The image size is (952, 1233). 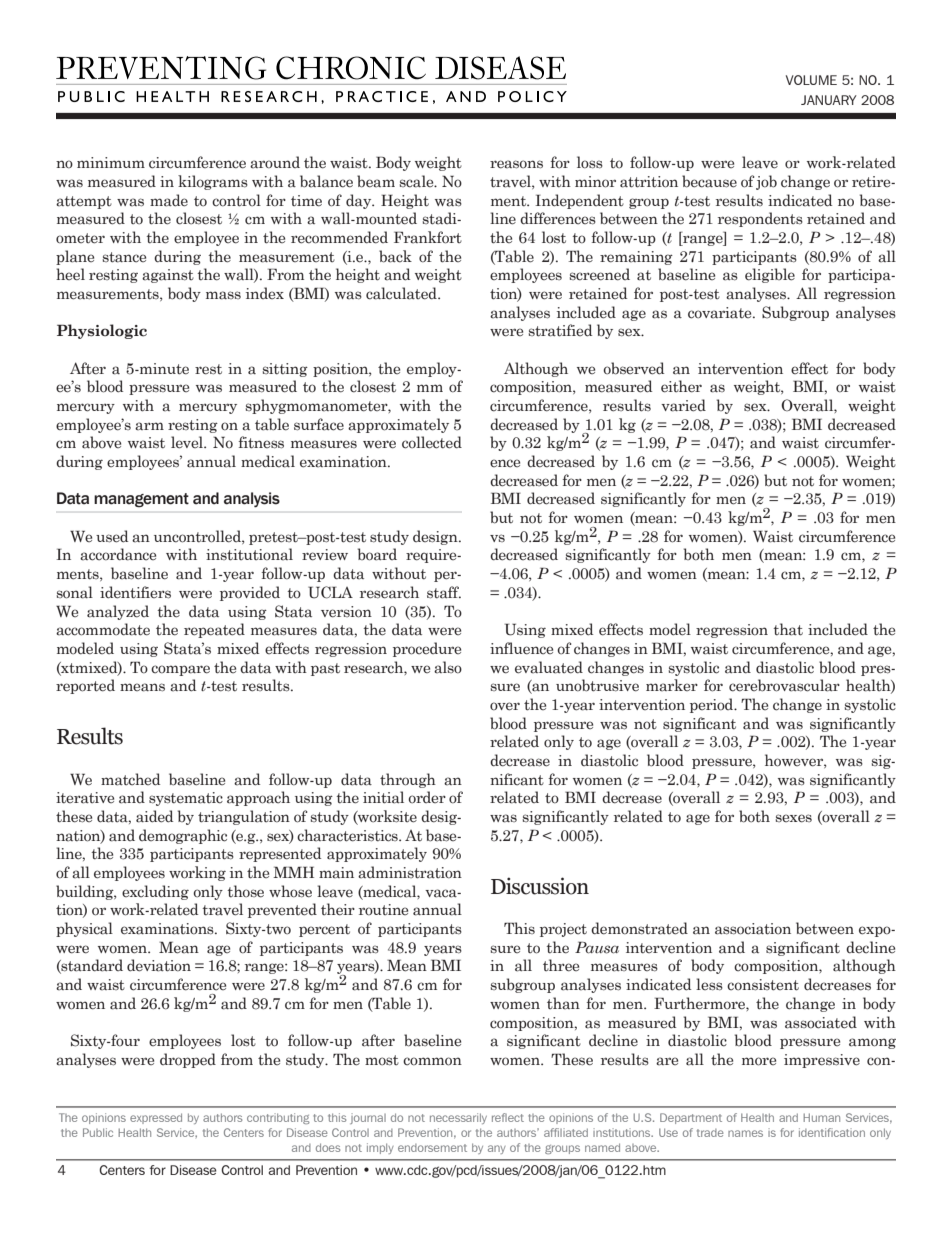 What do you see at coordinates (98, 1132) in the image?
I see `Public` at bounding box center [98, 1132].
